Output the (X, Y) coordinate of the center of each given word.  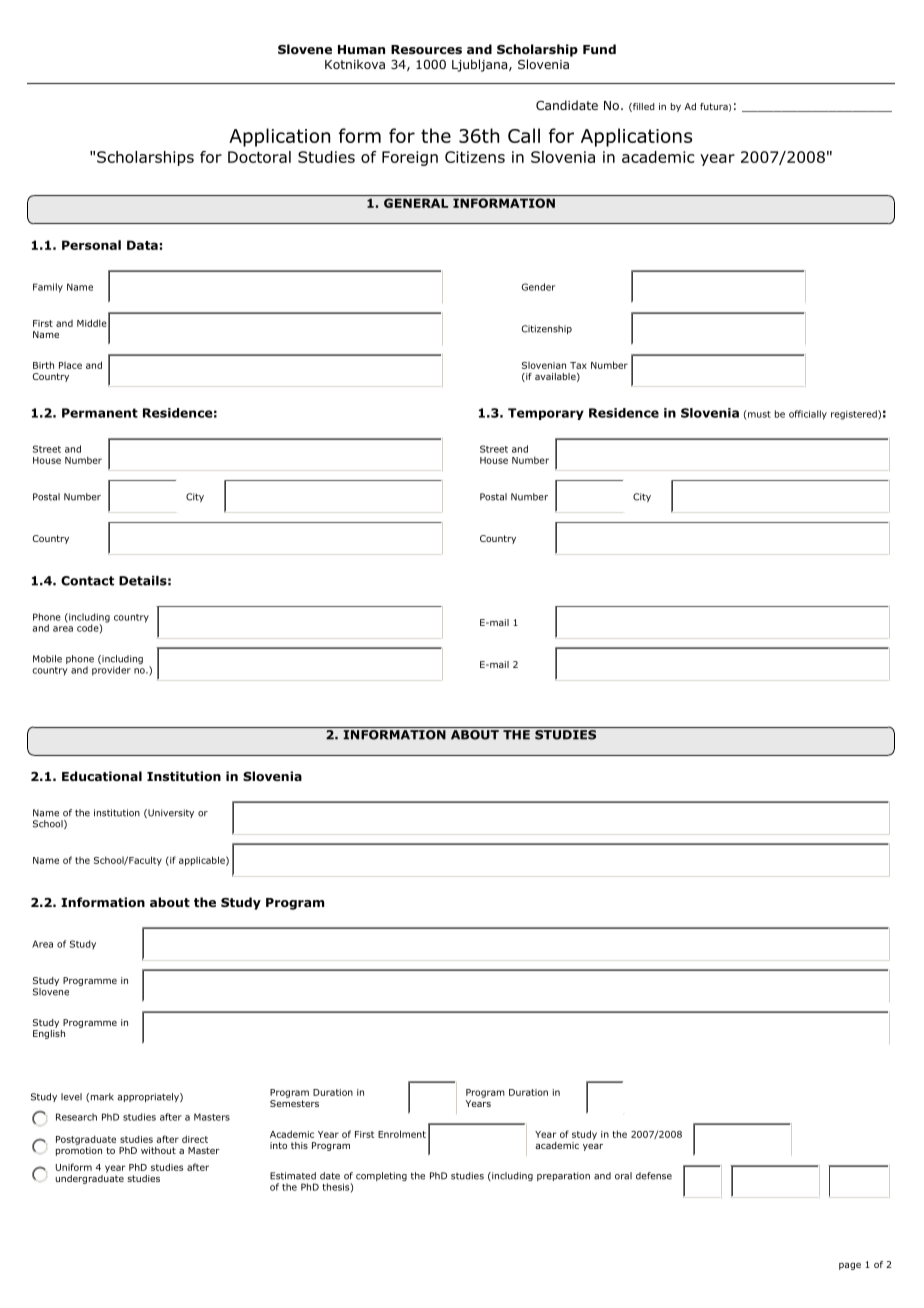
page (850, 1266)
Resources (426, 49)
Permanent (100, 413)
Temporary (546, 414)
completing (381, 1176)
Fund (599, 49)
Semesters (294, 1103)
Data (142, 245)
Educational (102, 776)
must (758, 414)
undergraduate (90, 1178)
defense (654, 1176)
